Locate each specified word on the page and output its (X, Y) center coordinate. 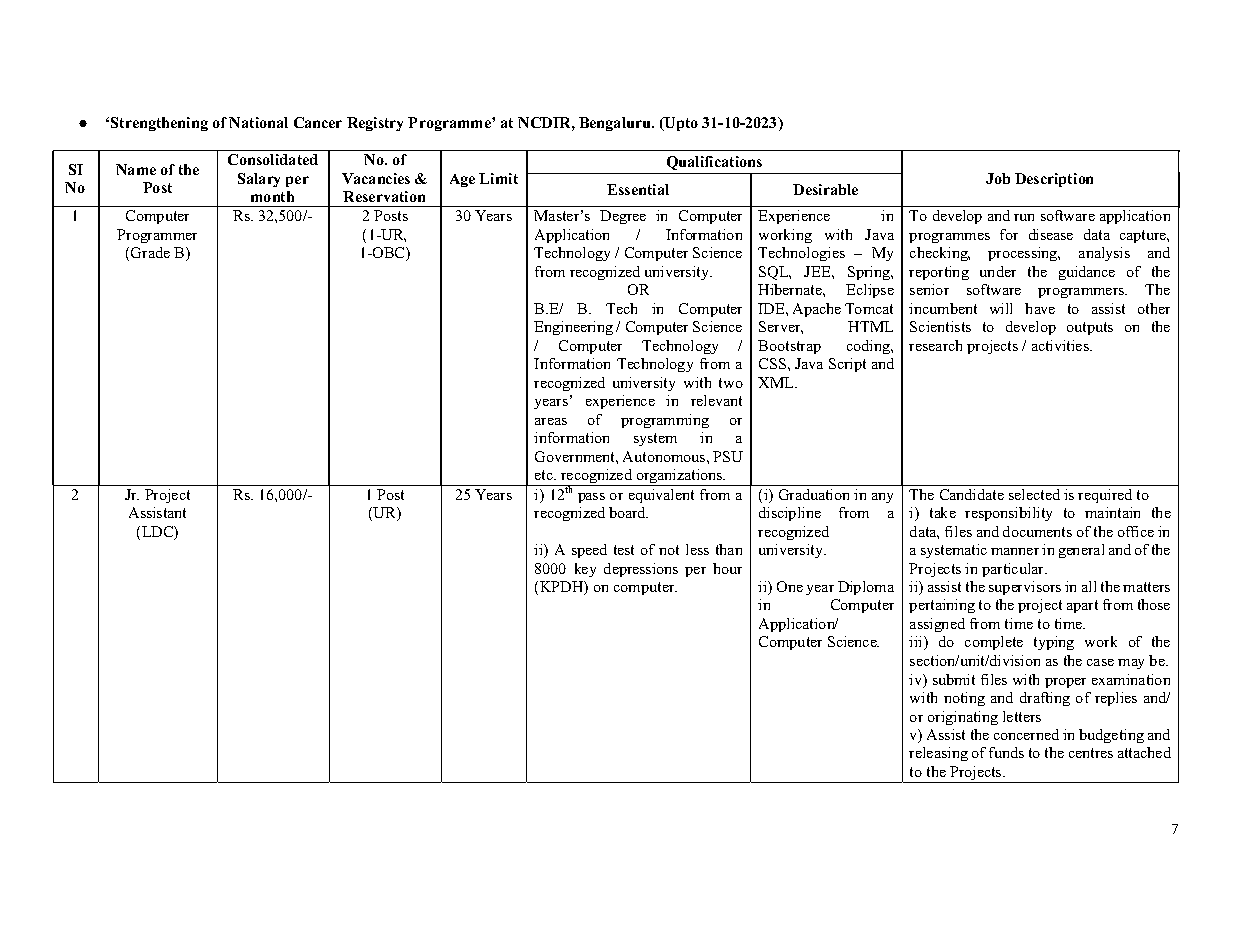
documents (1037, 531)
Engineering (573, 328)
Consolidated (273, 159)
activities (1061, 345)
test (624, 550)
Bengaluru (616, 124)
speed (589, 551)
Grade (150, 252)
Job (998, 178)
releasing (938, 754)
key (585, 570)
